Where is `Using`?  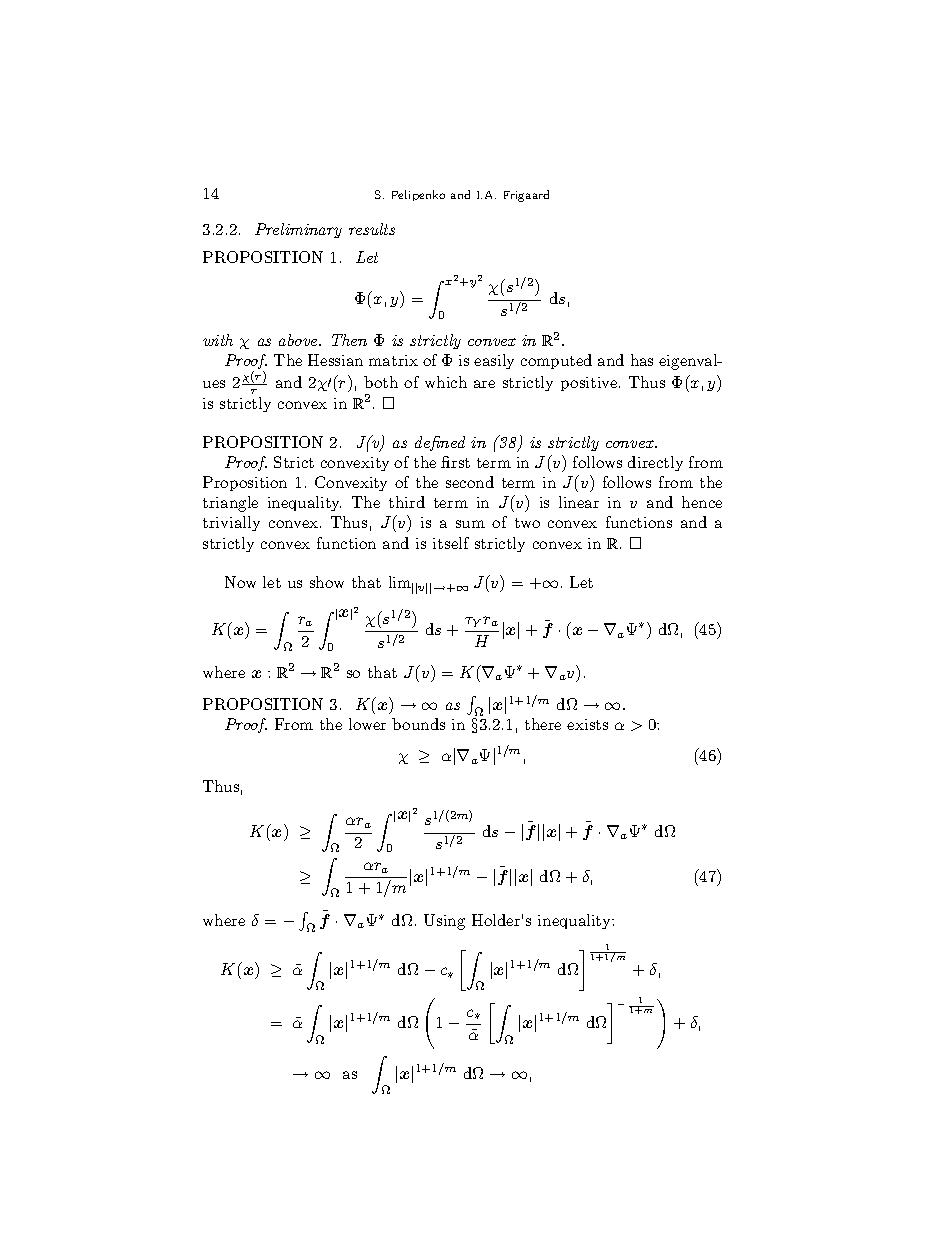
Using is located at coordinates (444, 922).
